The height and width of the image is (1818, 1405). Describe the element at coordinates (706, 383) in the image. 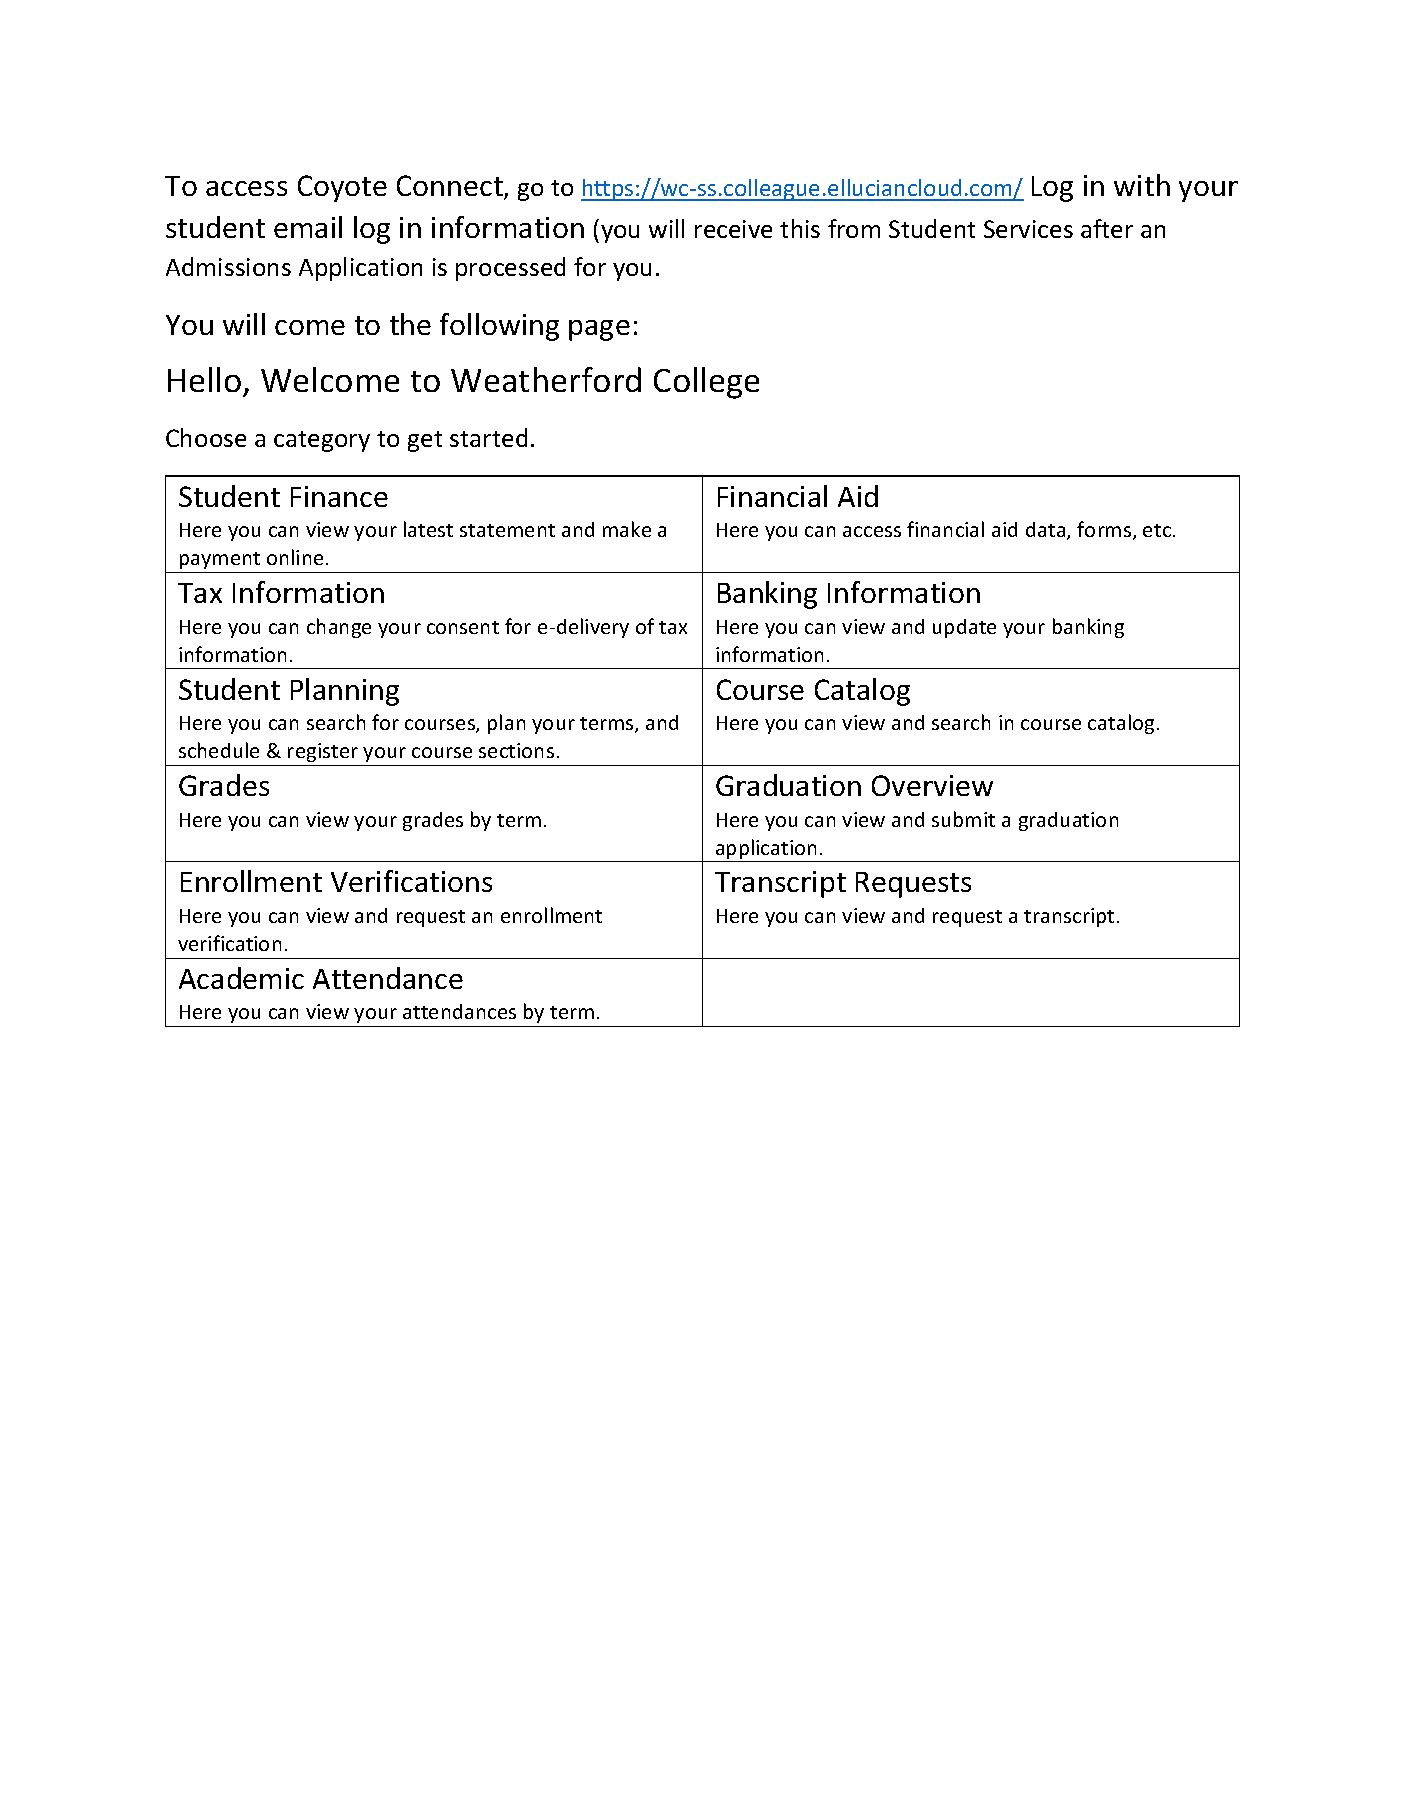

I see `College` at that location.
